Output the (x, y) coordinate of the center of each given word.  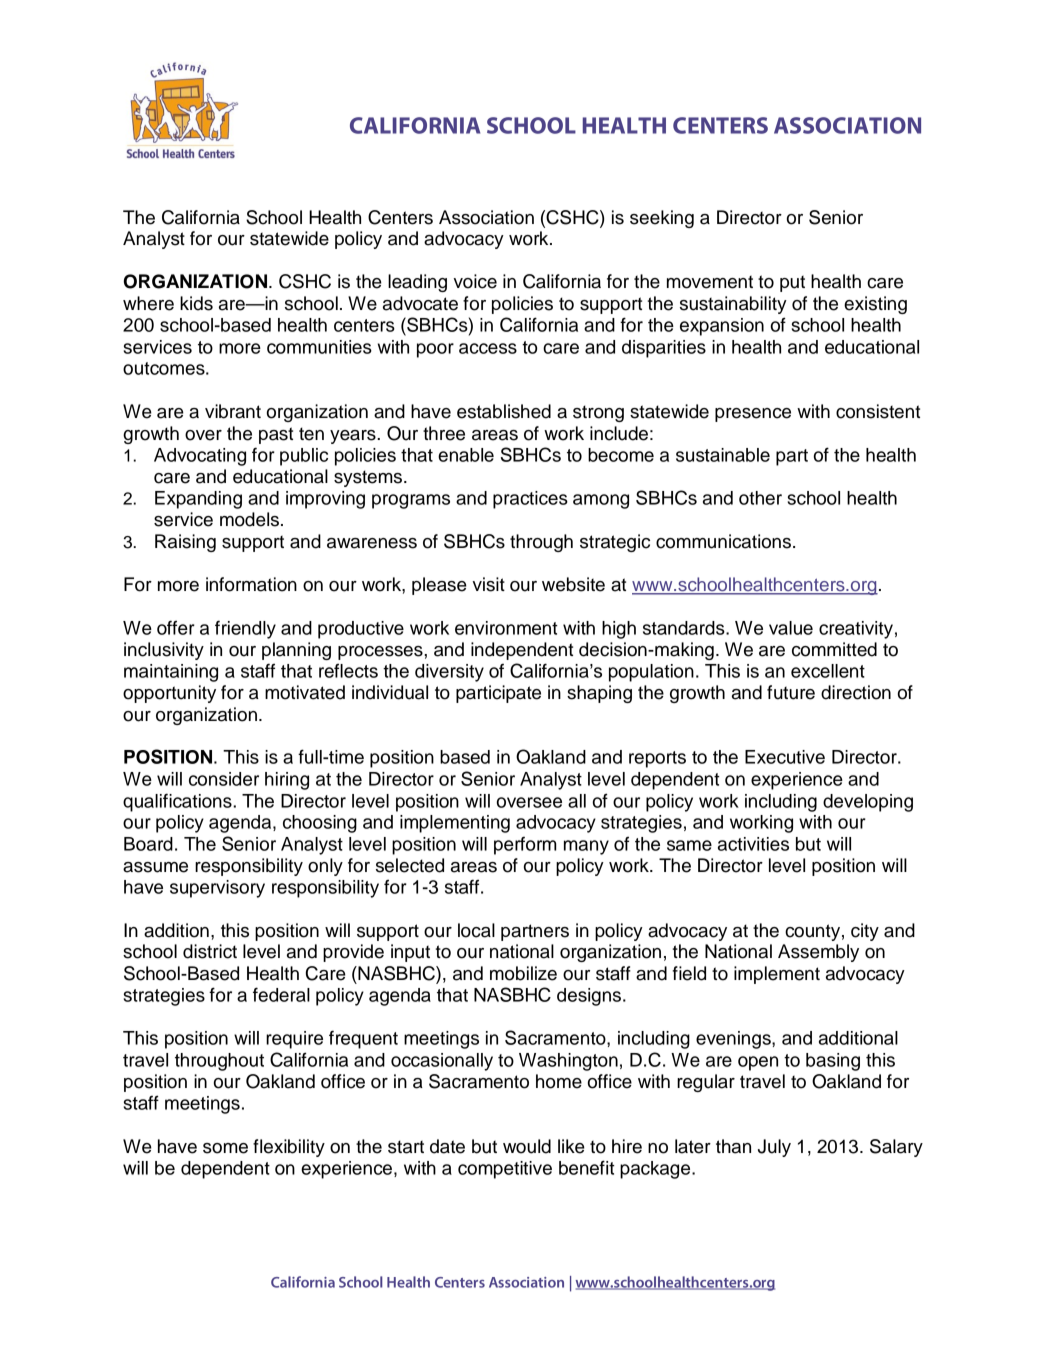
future (791, 692)
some (225, 1148)
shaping (599, 694)
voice (475, 281)
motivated (305, 692)
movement (710, 282)
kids (196, 303)
